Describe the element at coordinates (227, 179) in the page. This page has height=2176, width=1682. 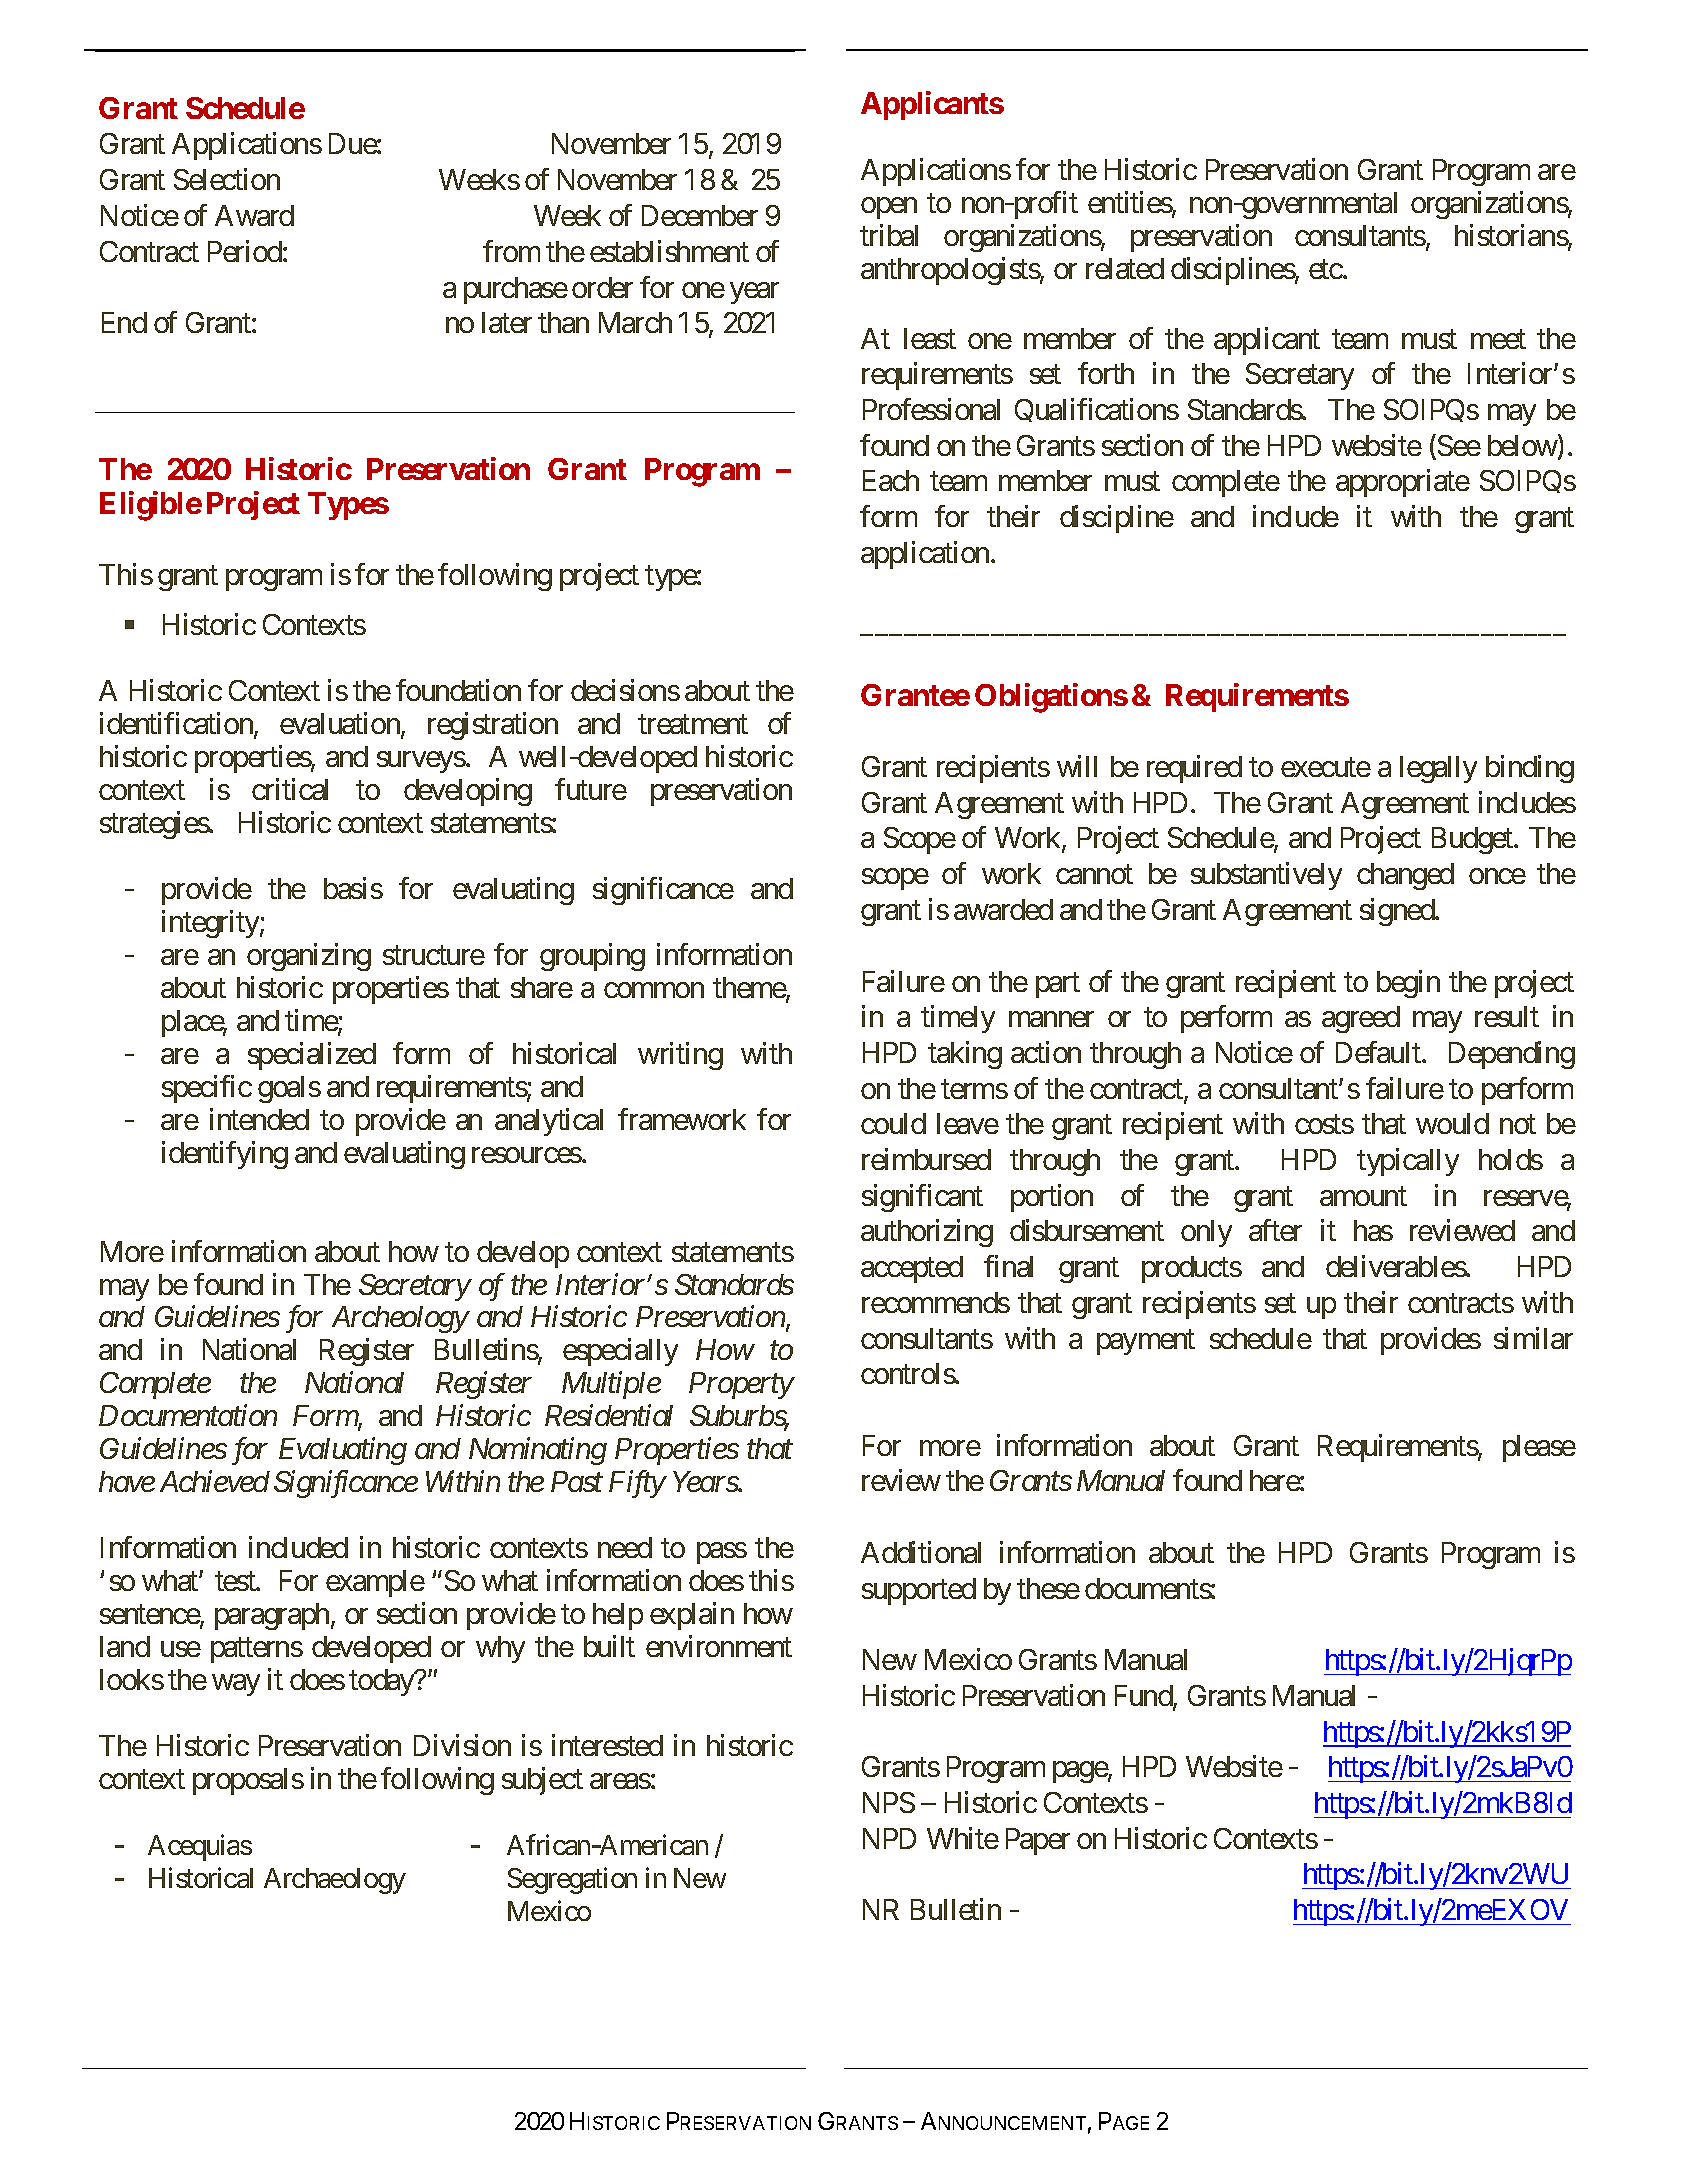
I see `Selection` at that location.
